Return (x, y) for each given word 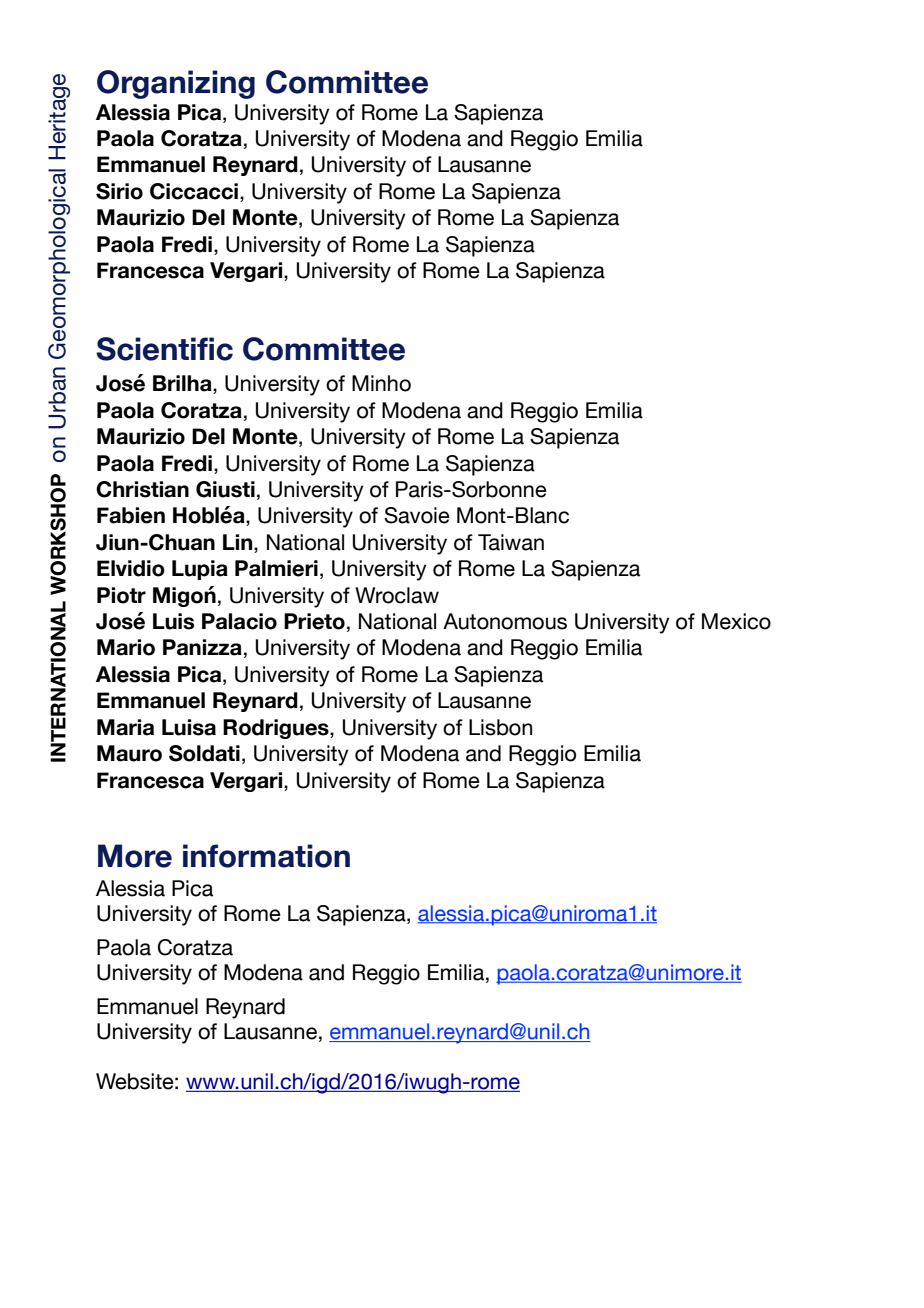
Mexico (736, 621)
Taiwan (511, 542)
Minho (381, 383)
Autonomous (505, 621)
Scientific (164, 349)
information (266, 856)
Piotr (121, 595)
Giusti (225, 489)
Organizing (176, 84)
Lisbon (500, 727)
